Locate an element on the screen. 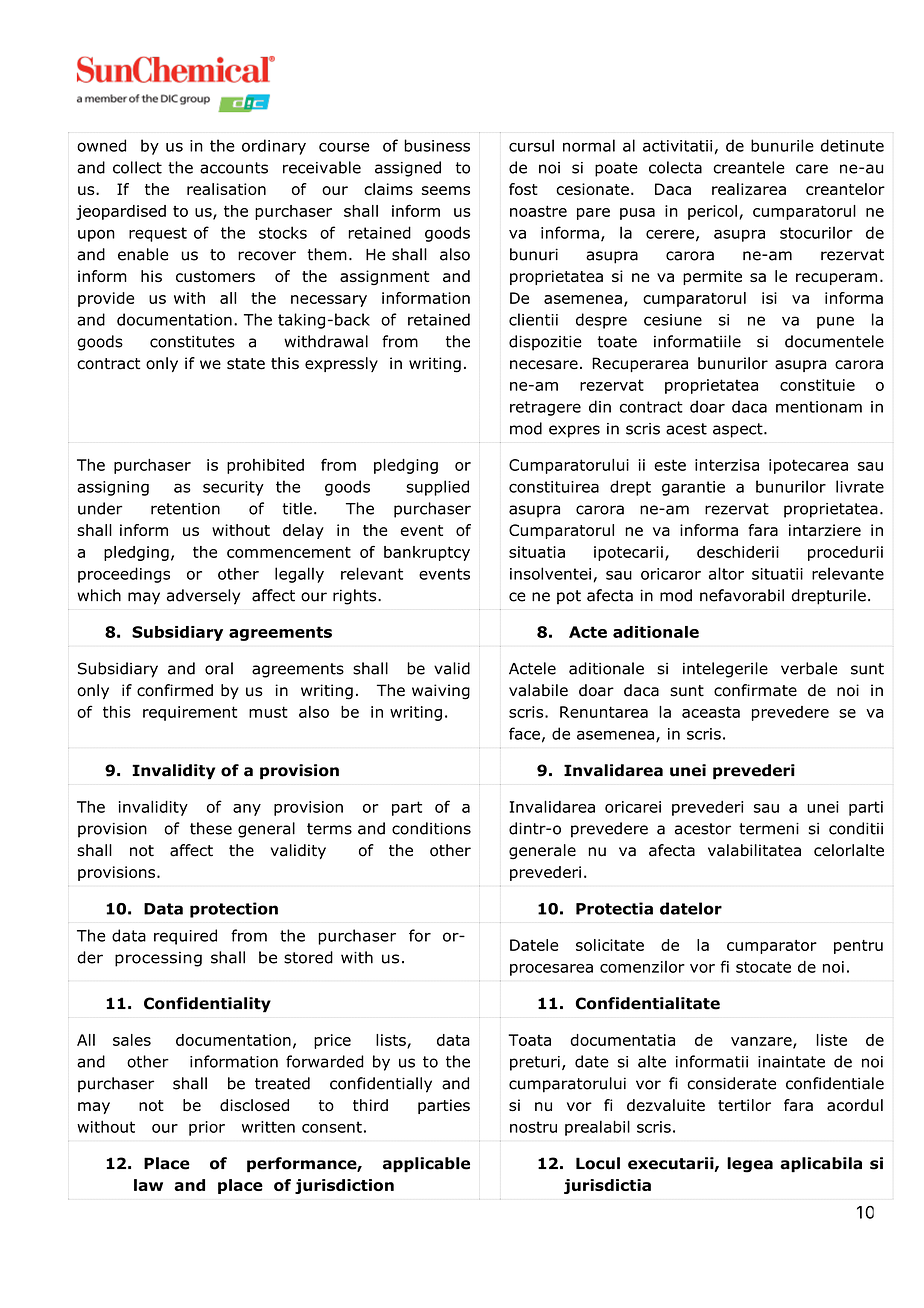 Image resolution: width=924 pixels, height=1308 pixels. prior is located at coordinates (207, 1128).
